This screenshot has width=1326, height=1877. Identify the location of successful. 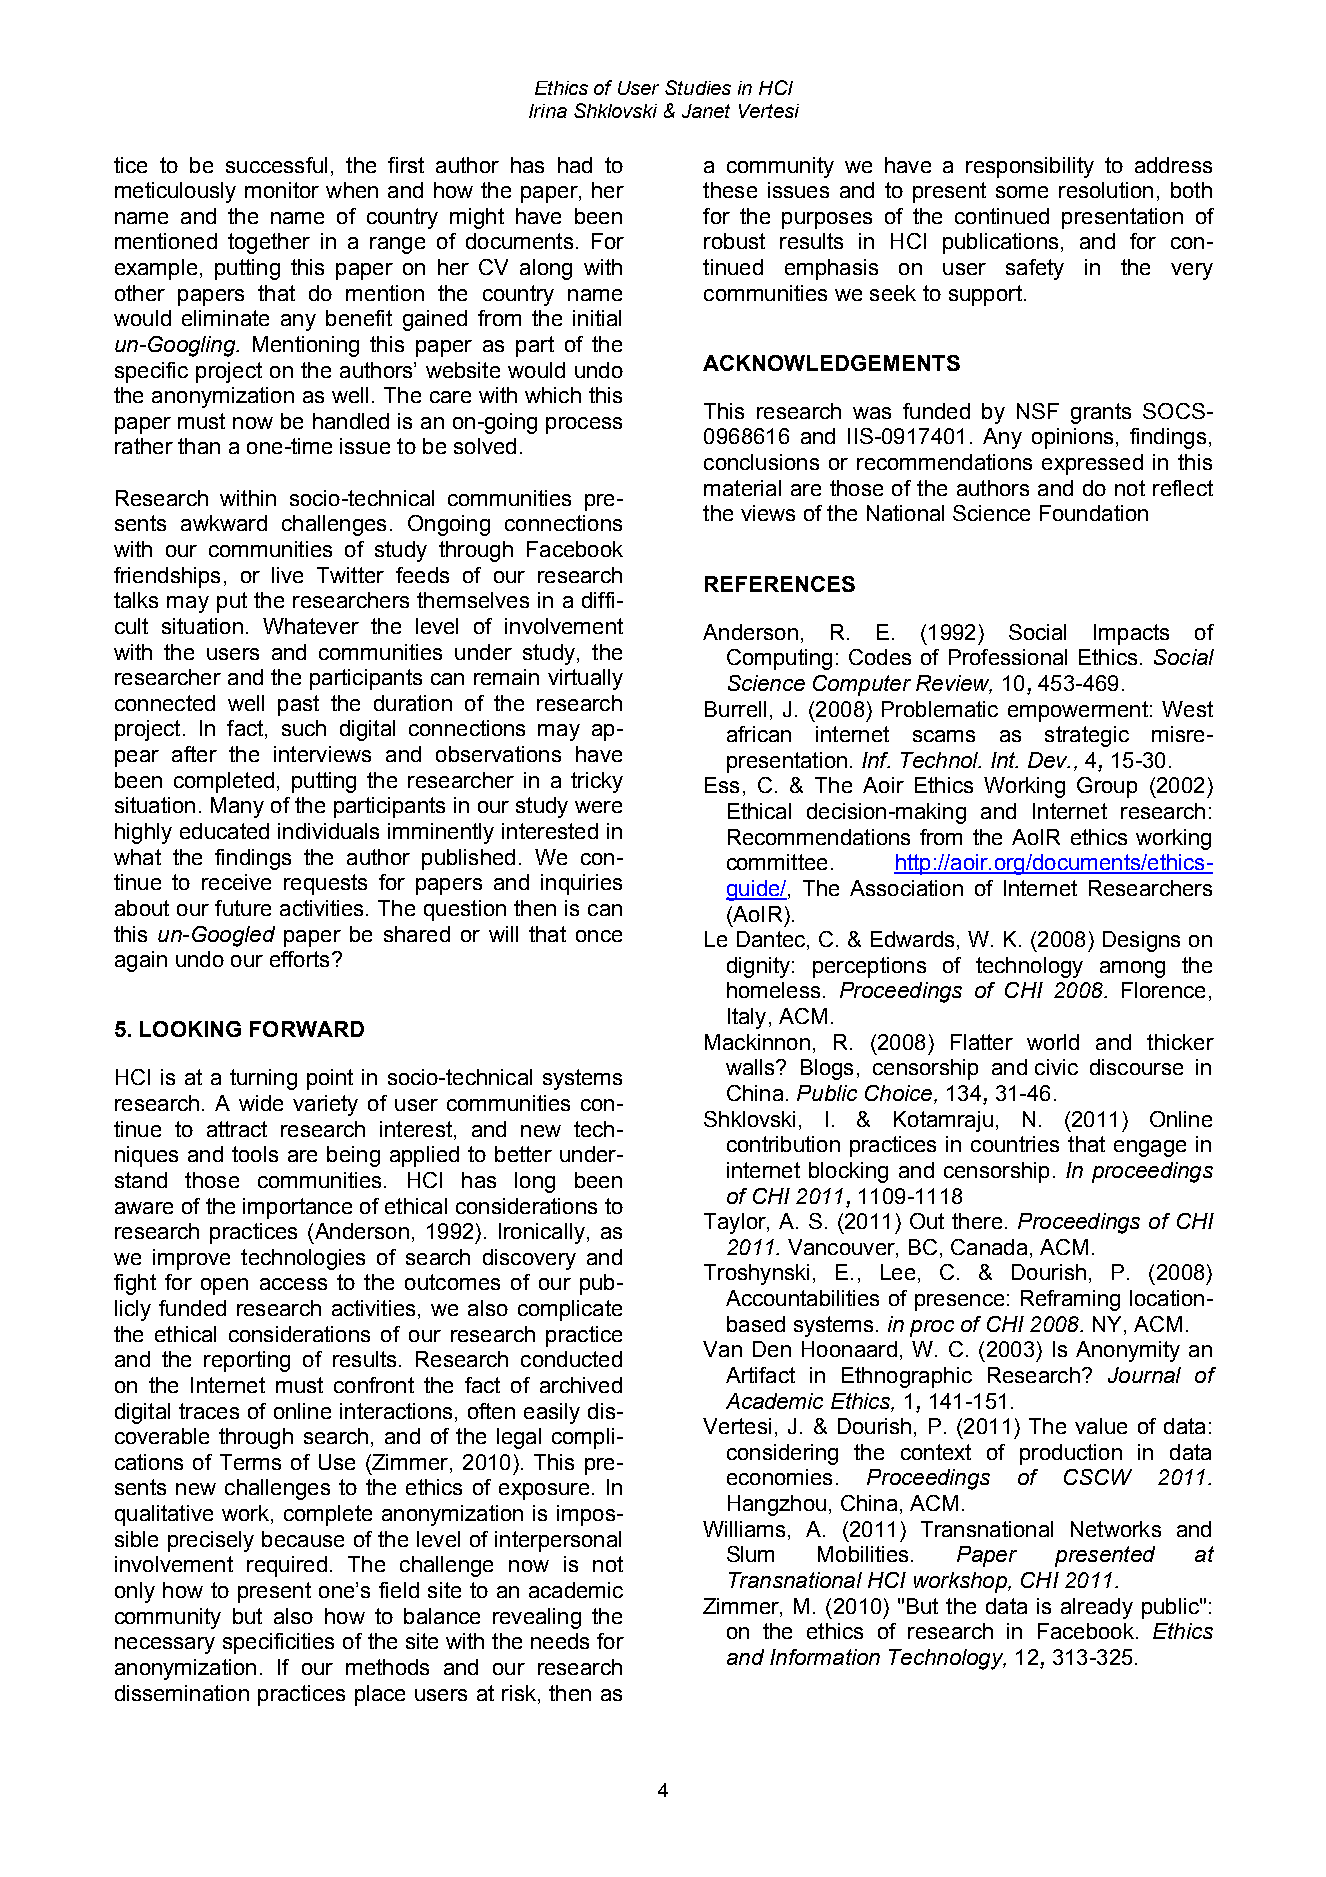
(276, 165).
